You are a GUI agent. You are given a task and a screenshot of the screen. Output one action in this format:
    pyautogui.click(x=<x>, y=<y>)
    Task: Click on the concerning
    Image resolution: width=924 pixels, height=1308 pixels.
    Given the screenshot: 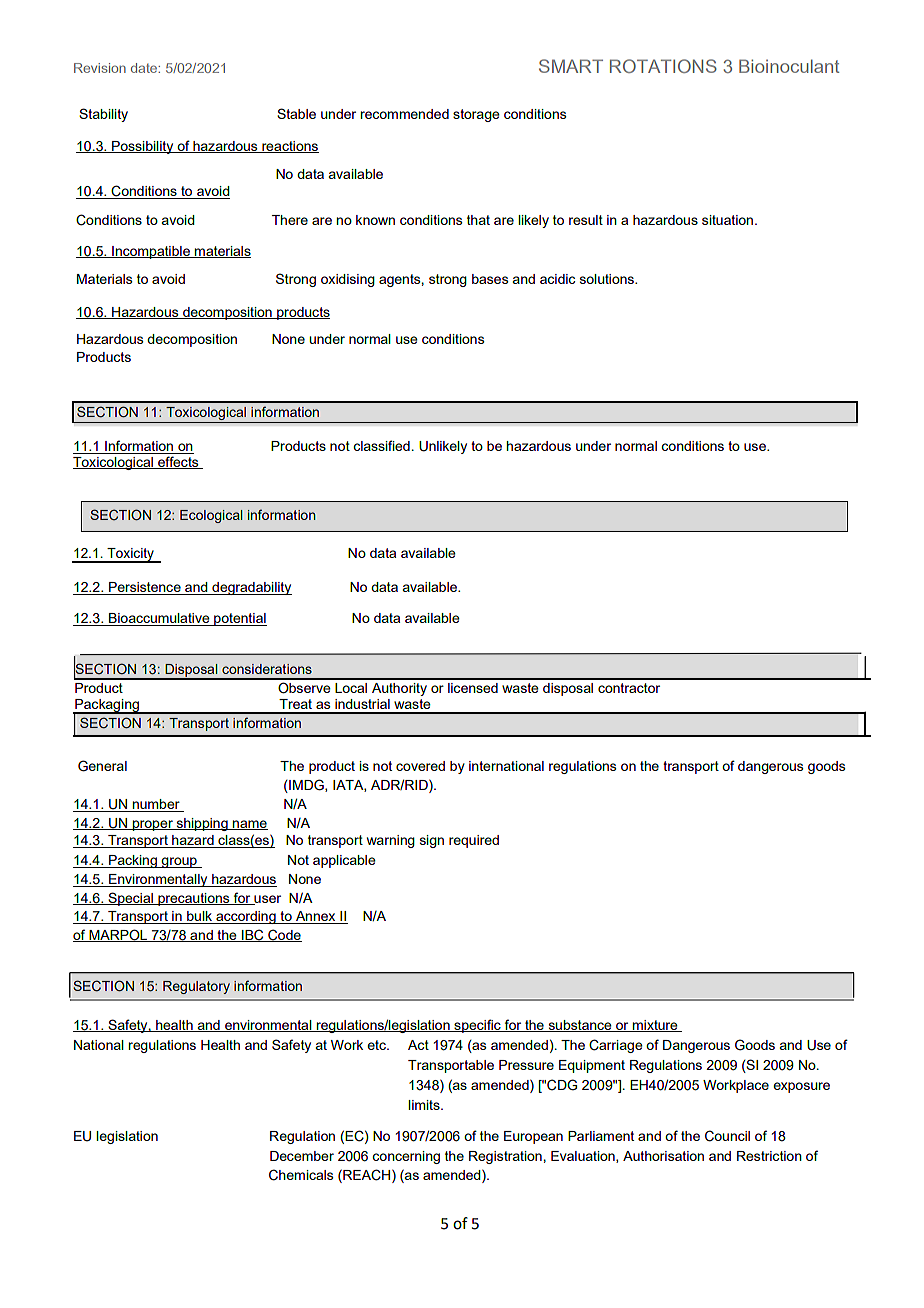 What is the action you would take?
    pyautogui.click(x=406, y=1157)
